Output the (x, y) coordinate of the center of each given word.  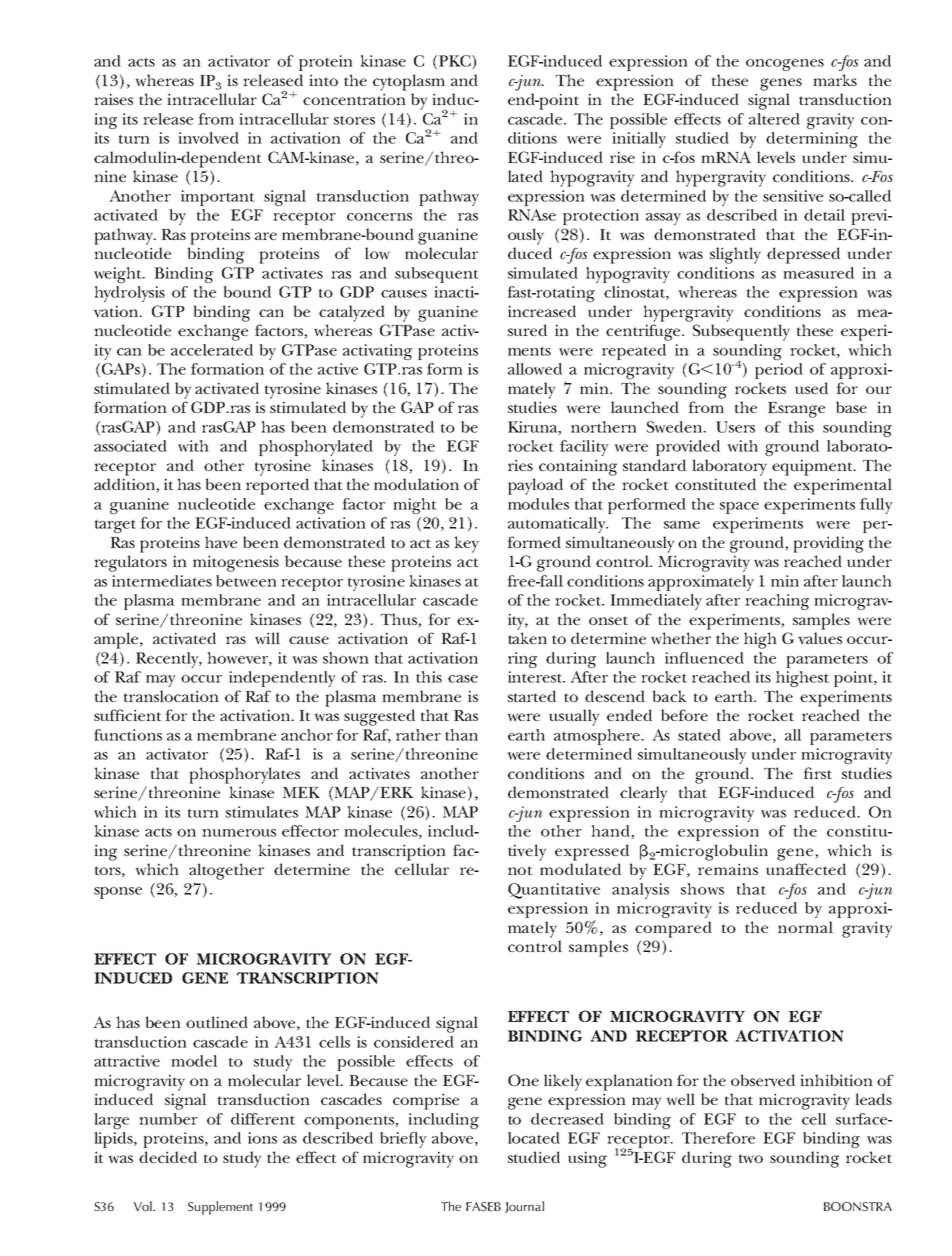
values (820, 638)
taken (527, 638)
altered (774, 119)
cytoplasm (409, 82)
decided (168, 1157)
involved (208, 138)
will (267, 638)
